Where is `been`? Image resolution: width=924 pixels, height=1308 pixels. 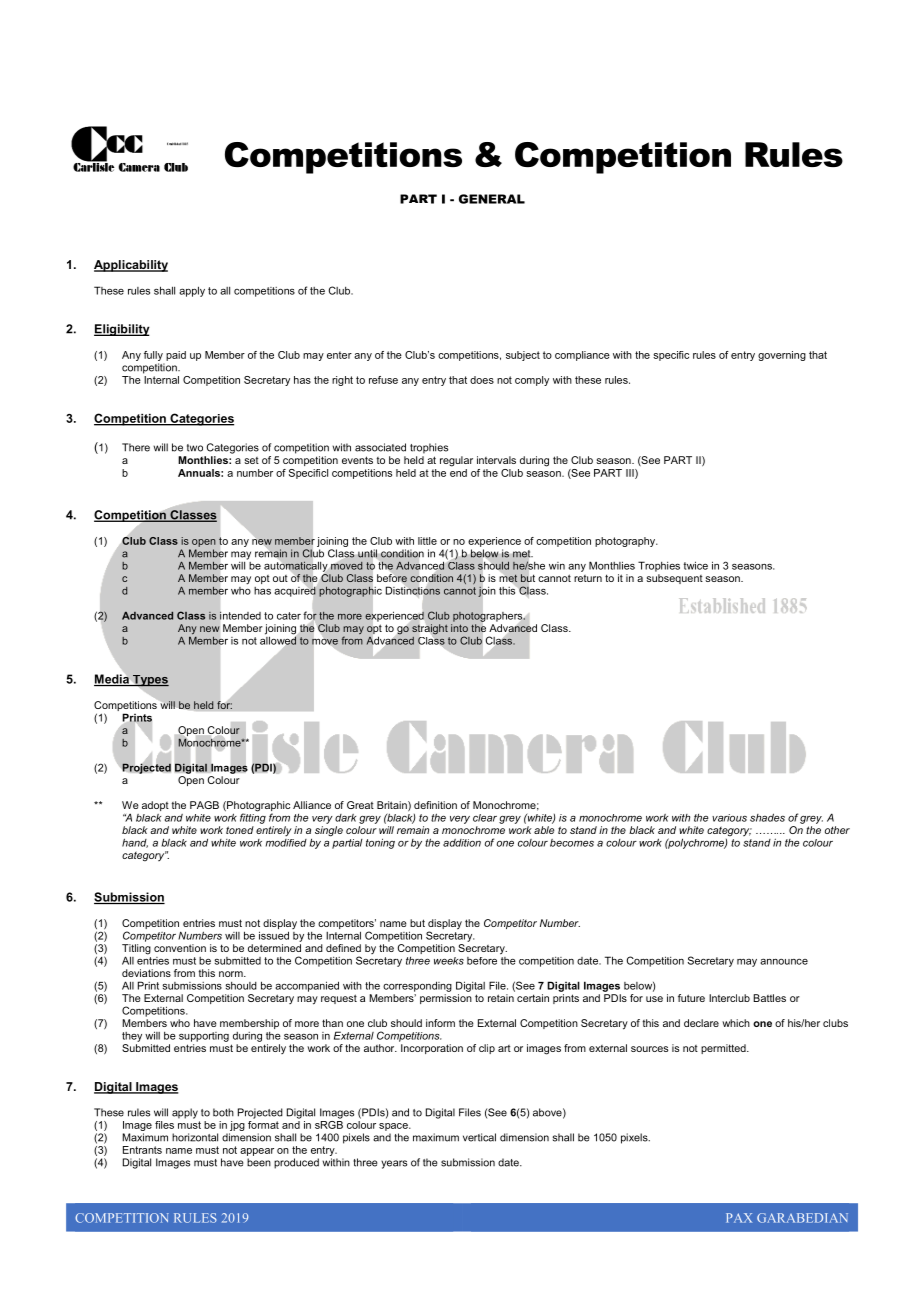
been is located at coordinates (259, 1162).
